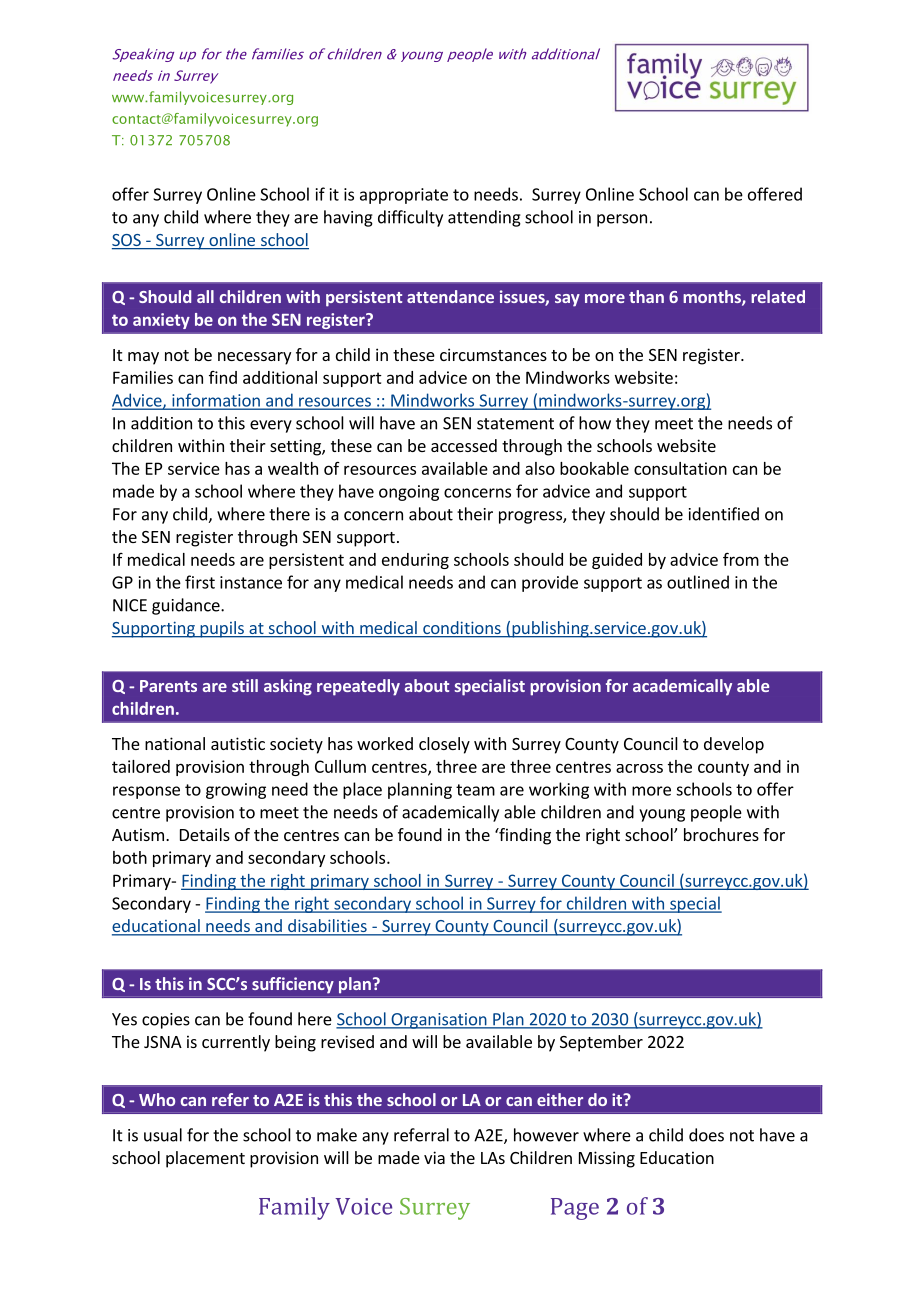 The width and height of the screenshot is (924, 1308). I want to click on Details, so click(205, 834).
